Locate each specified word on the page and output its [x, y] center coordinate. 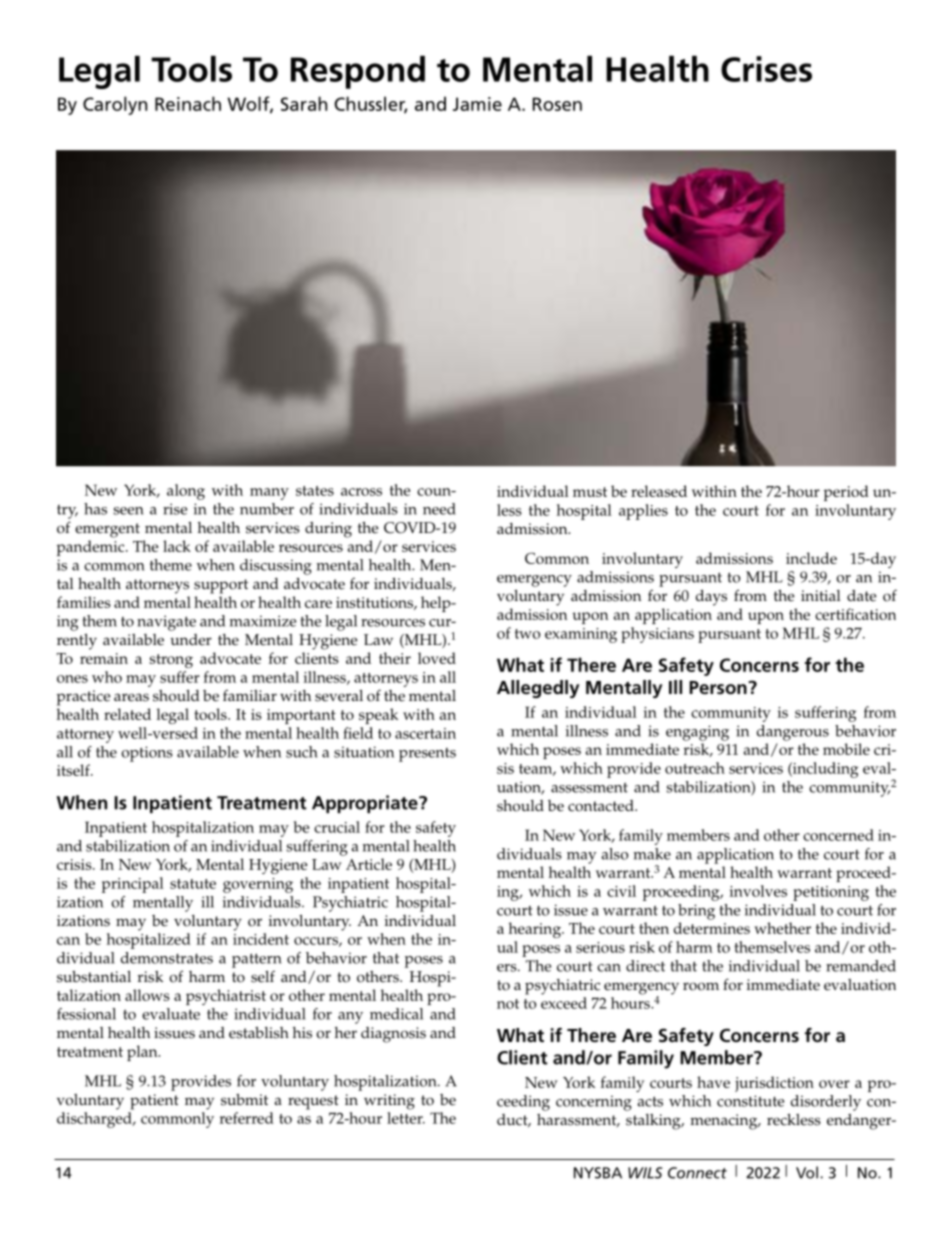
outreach [695, 768]
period [846, 493]
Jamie [477, 104]
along [186, 492]
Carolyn [115, 105]
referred [246, 1118]
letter [406, 1118]
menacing [725, 1122]
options [147, 754]
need [439, 509]
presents [427, 755]
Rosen [557, 104]
